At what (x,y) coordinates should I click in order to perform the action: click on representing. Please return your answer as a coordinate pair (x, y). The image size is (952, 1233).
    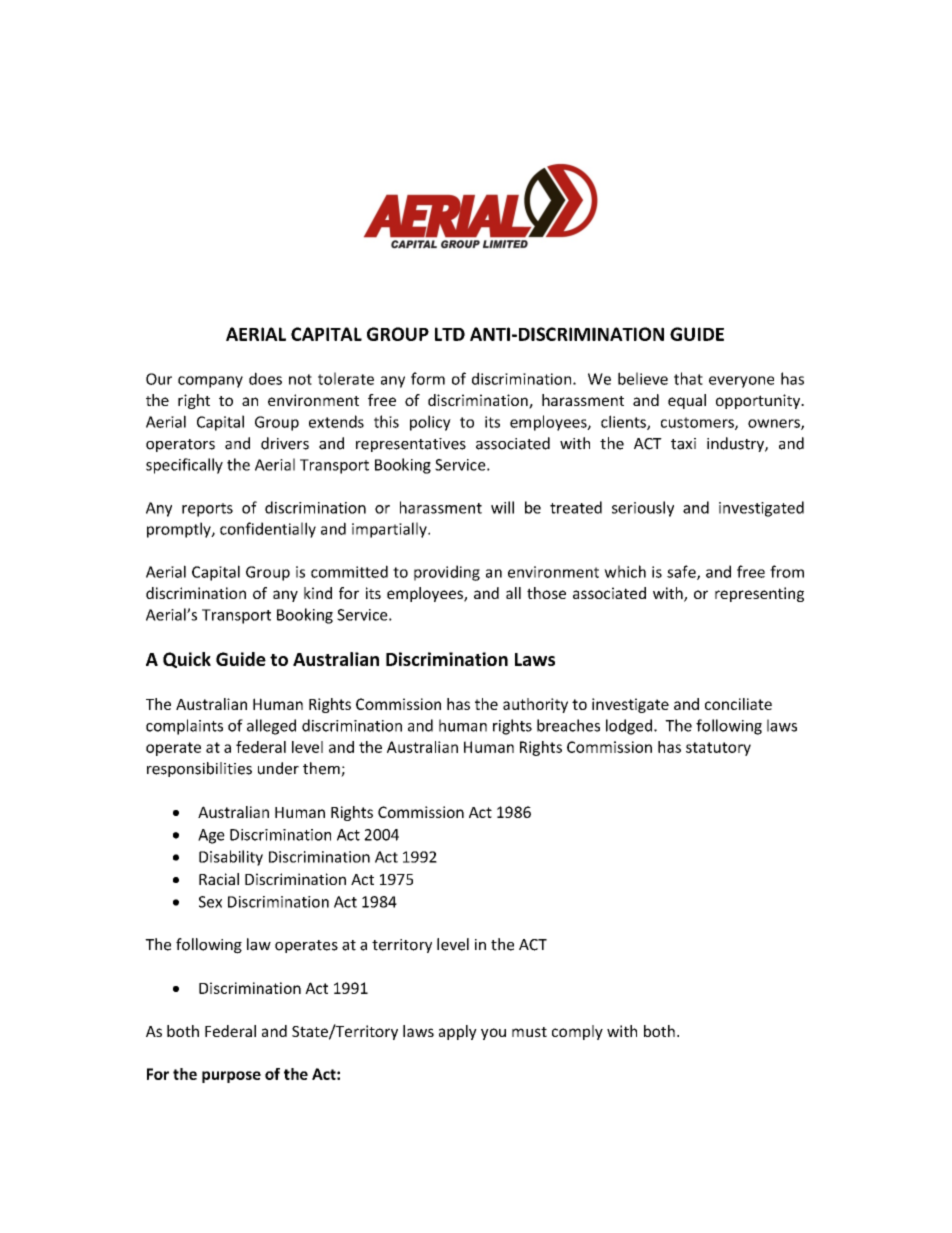
    Looking at the image, I should click on (759, 594).
